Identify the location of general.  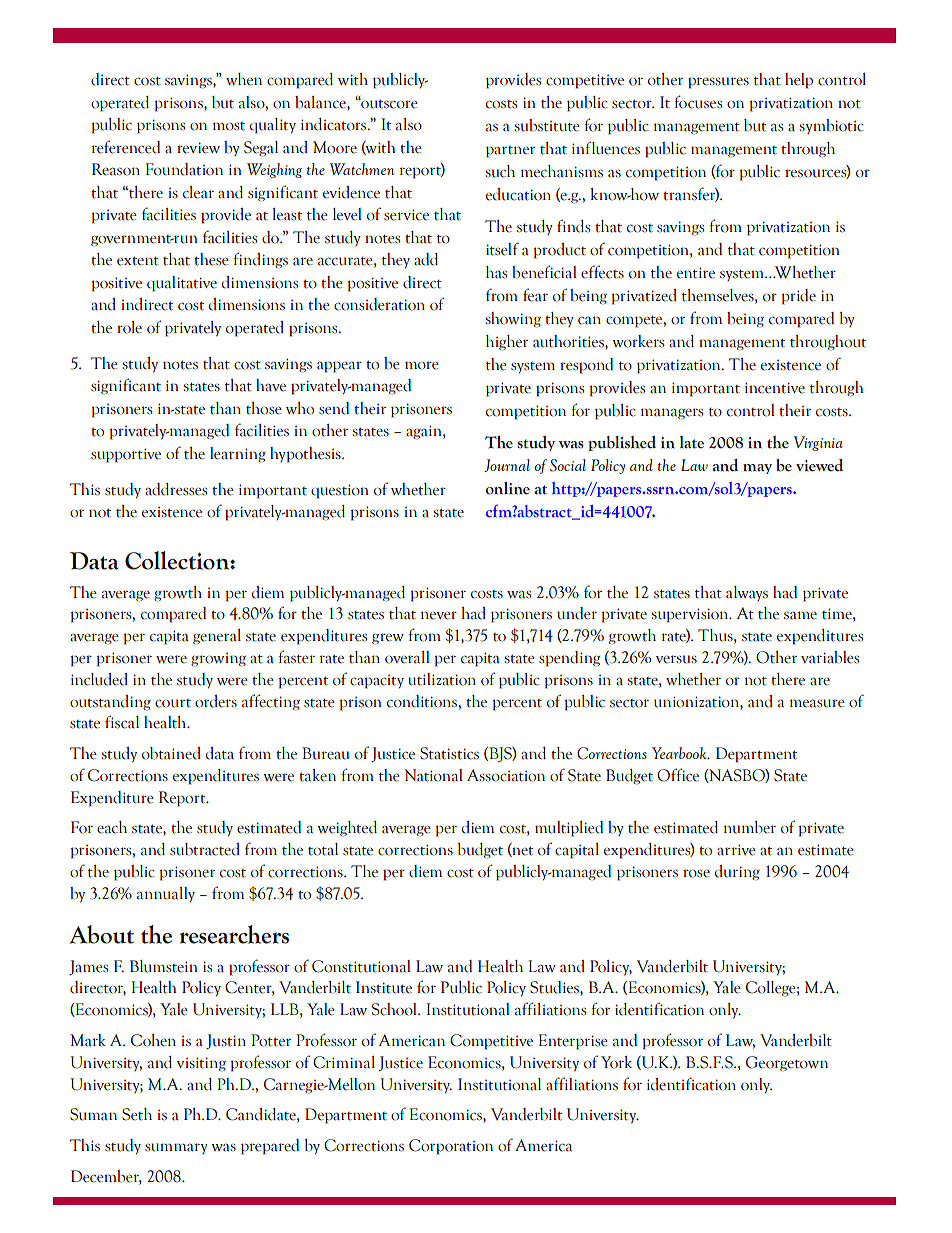
(217, 637).
